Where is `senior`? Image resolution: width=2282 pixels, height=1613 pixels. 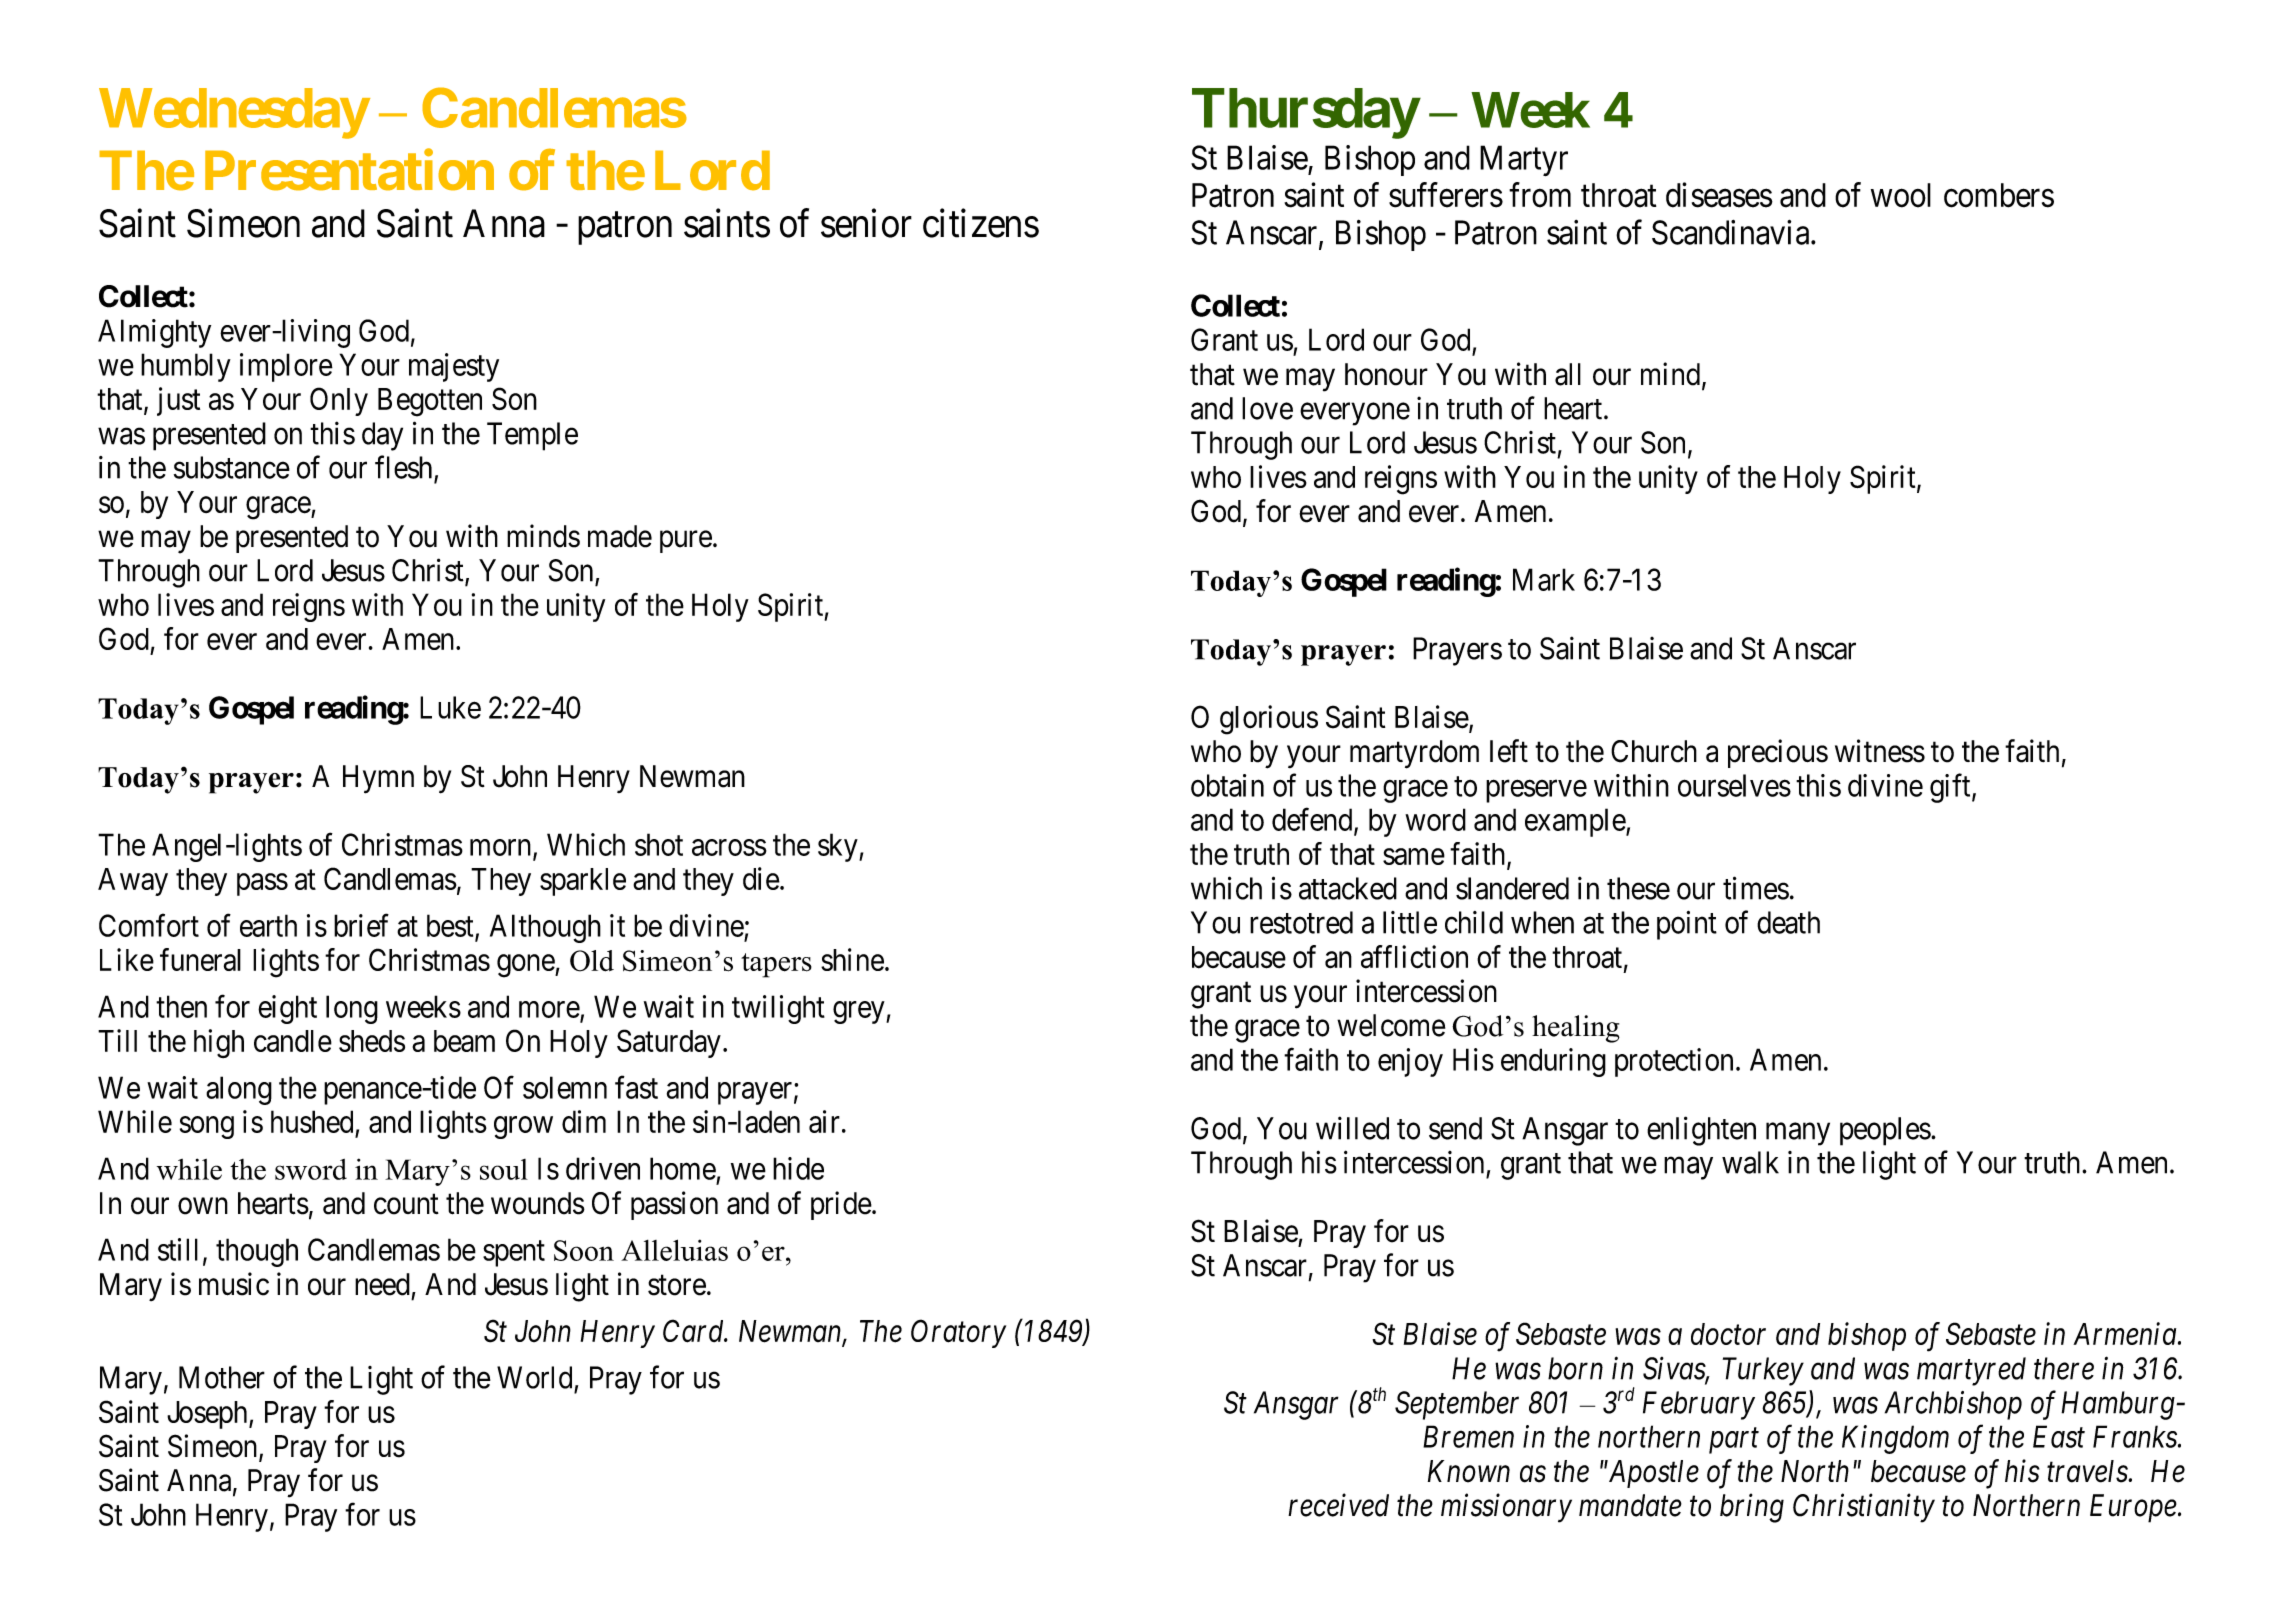
senior is located at coordinates (866, 223).
